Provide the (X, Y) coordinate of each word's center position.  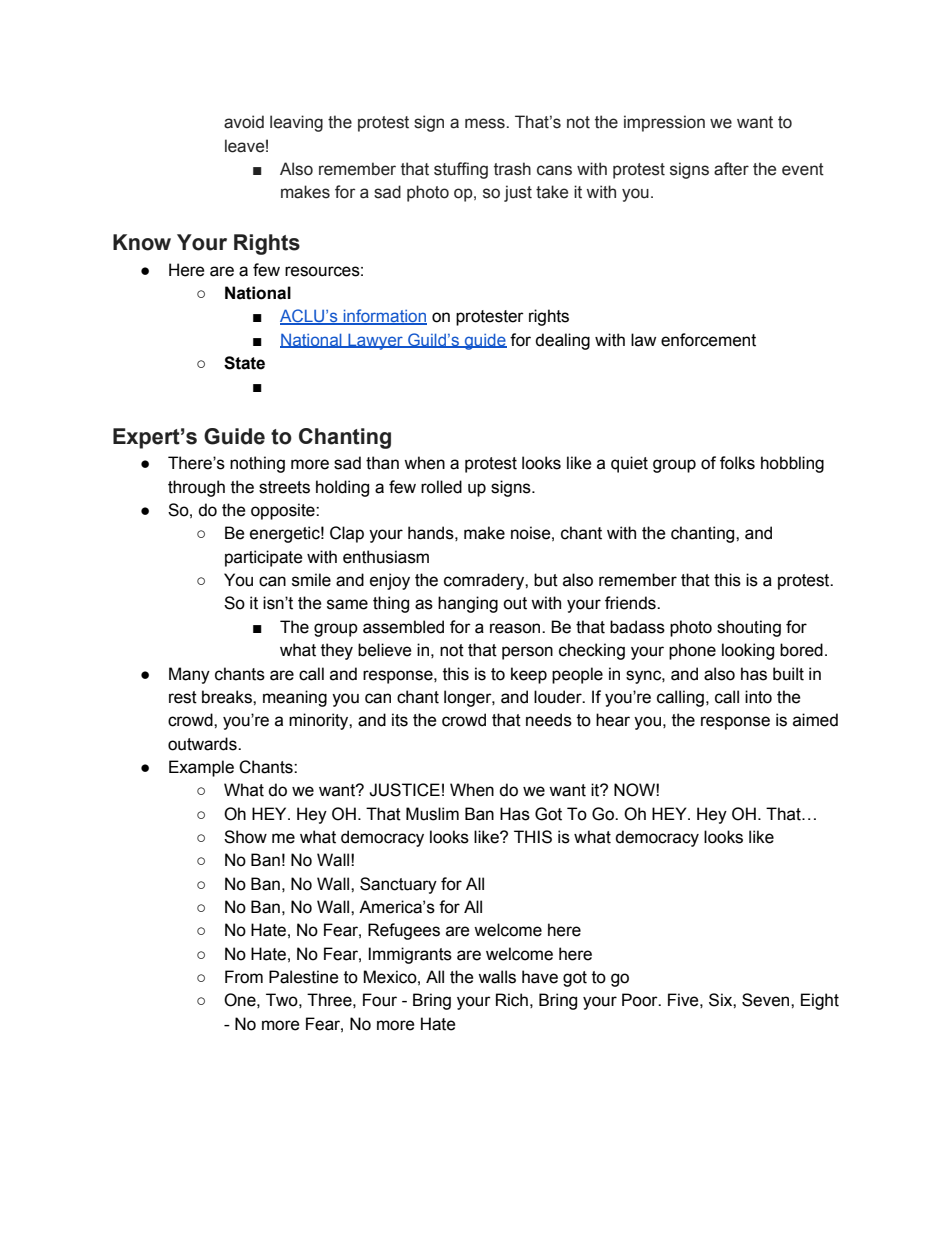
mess (486, 123)
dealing (562, 341)
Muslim (432, 814)
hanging (468, 604)
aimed (815, 720)
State (244, 363)
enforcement (708, 340)
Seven (767, 1000)
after (731, 169)
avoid (244, 122)
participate (264, 558)
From (244, 977)
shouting (749, 628)
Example (201, 768)
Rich (512, 1000)
